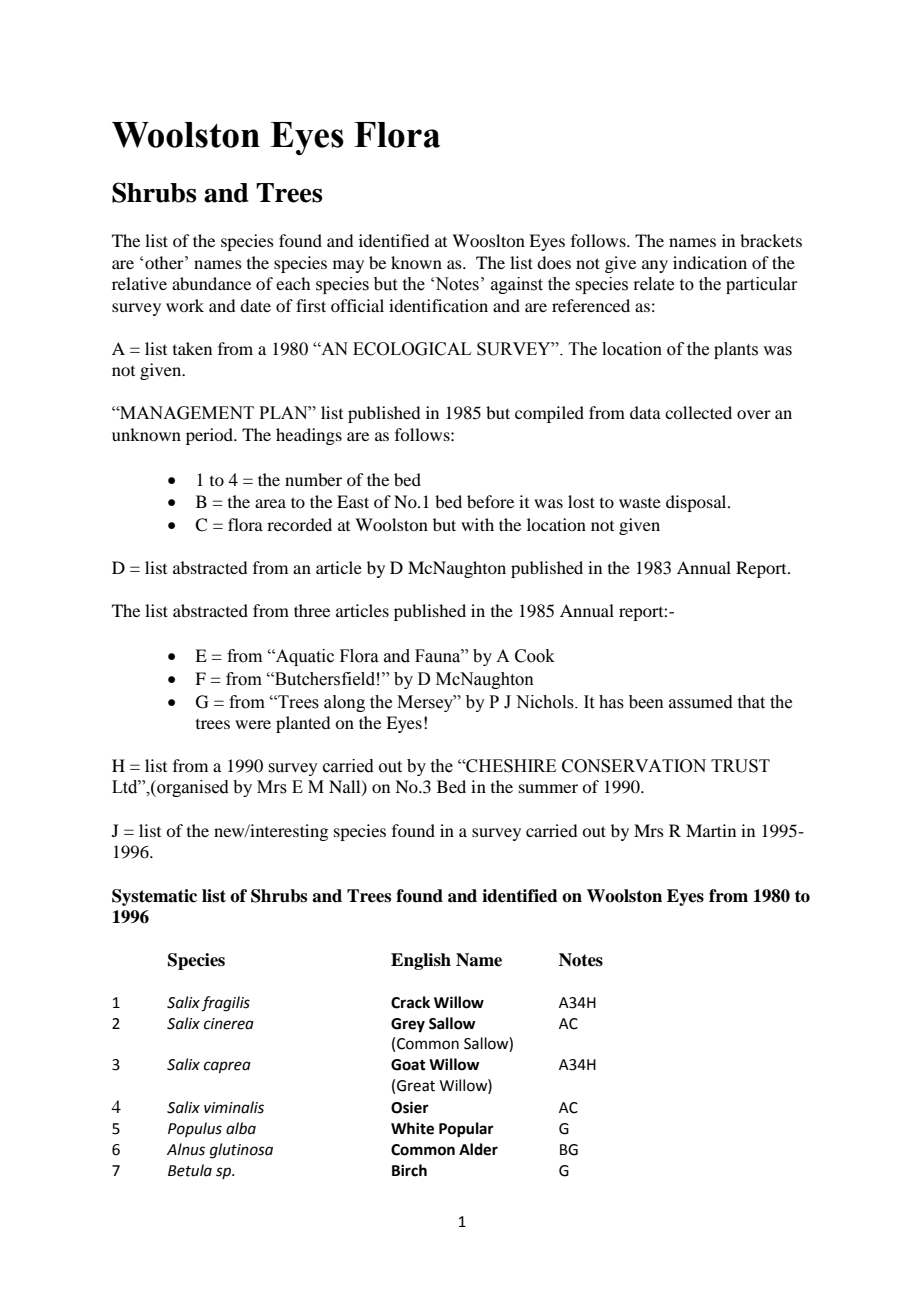 Image resolution: width=924 pixels, height=1308 pixels. Describe the element at coordinates (195, 1129) in the document. I see `Populus` at that location.
